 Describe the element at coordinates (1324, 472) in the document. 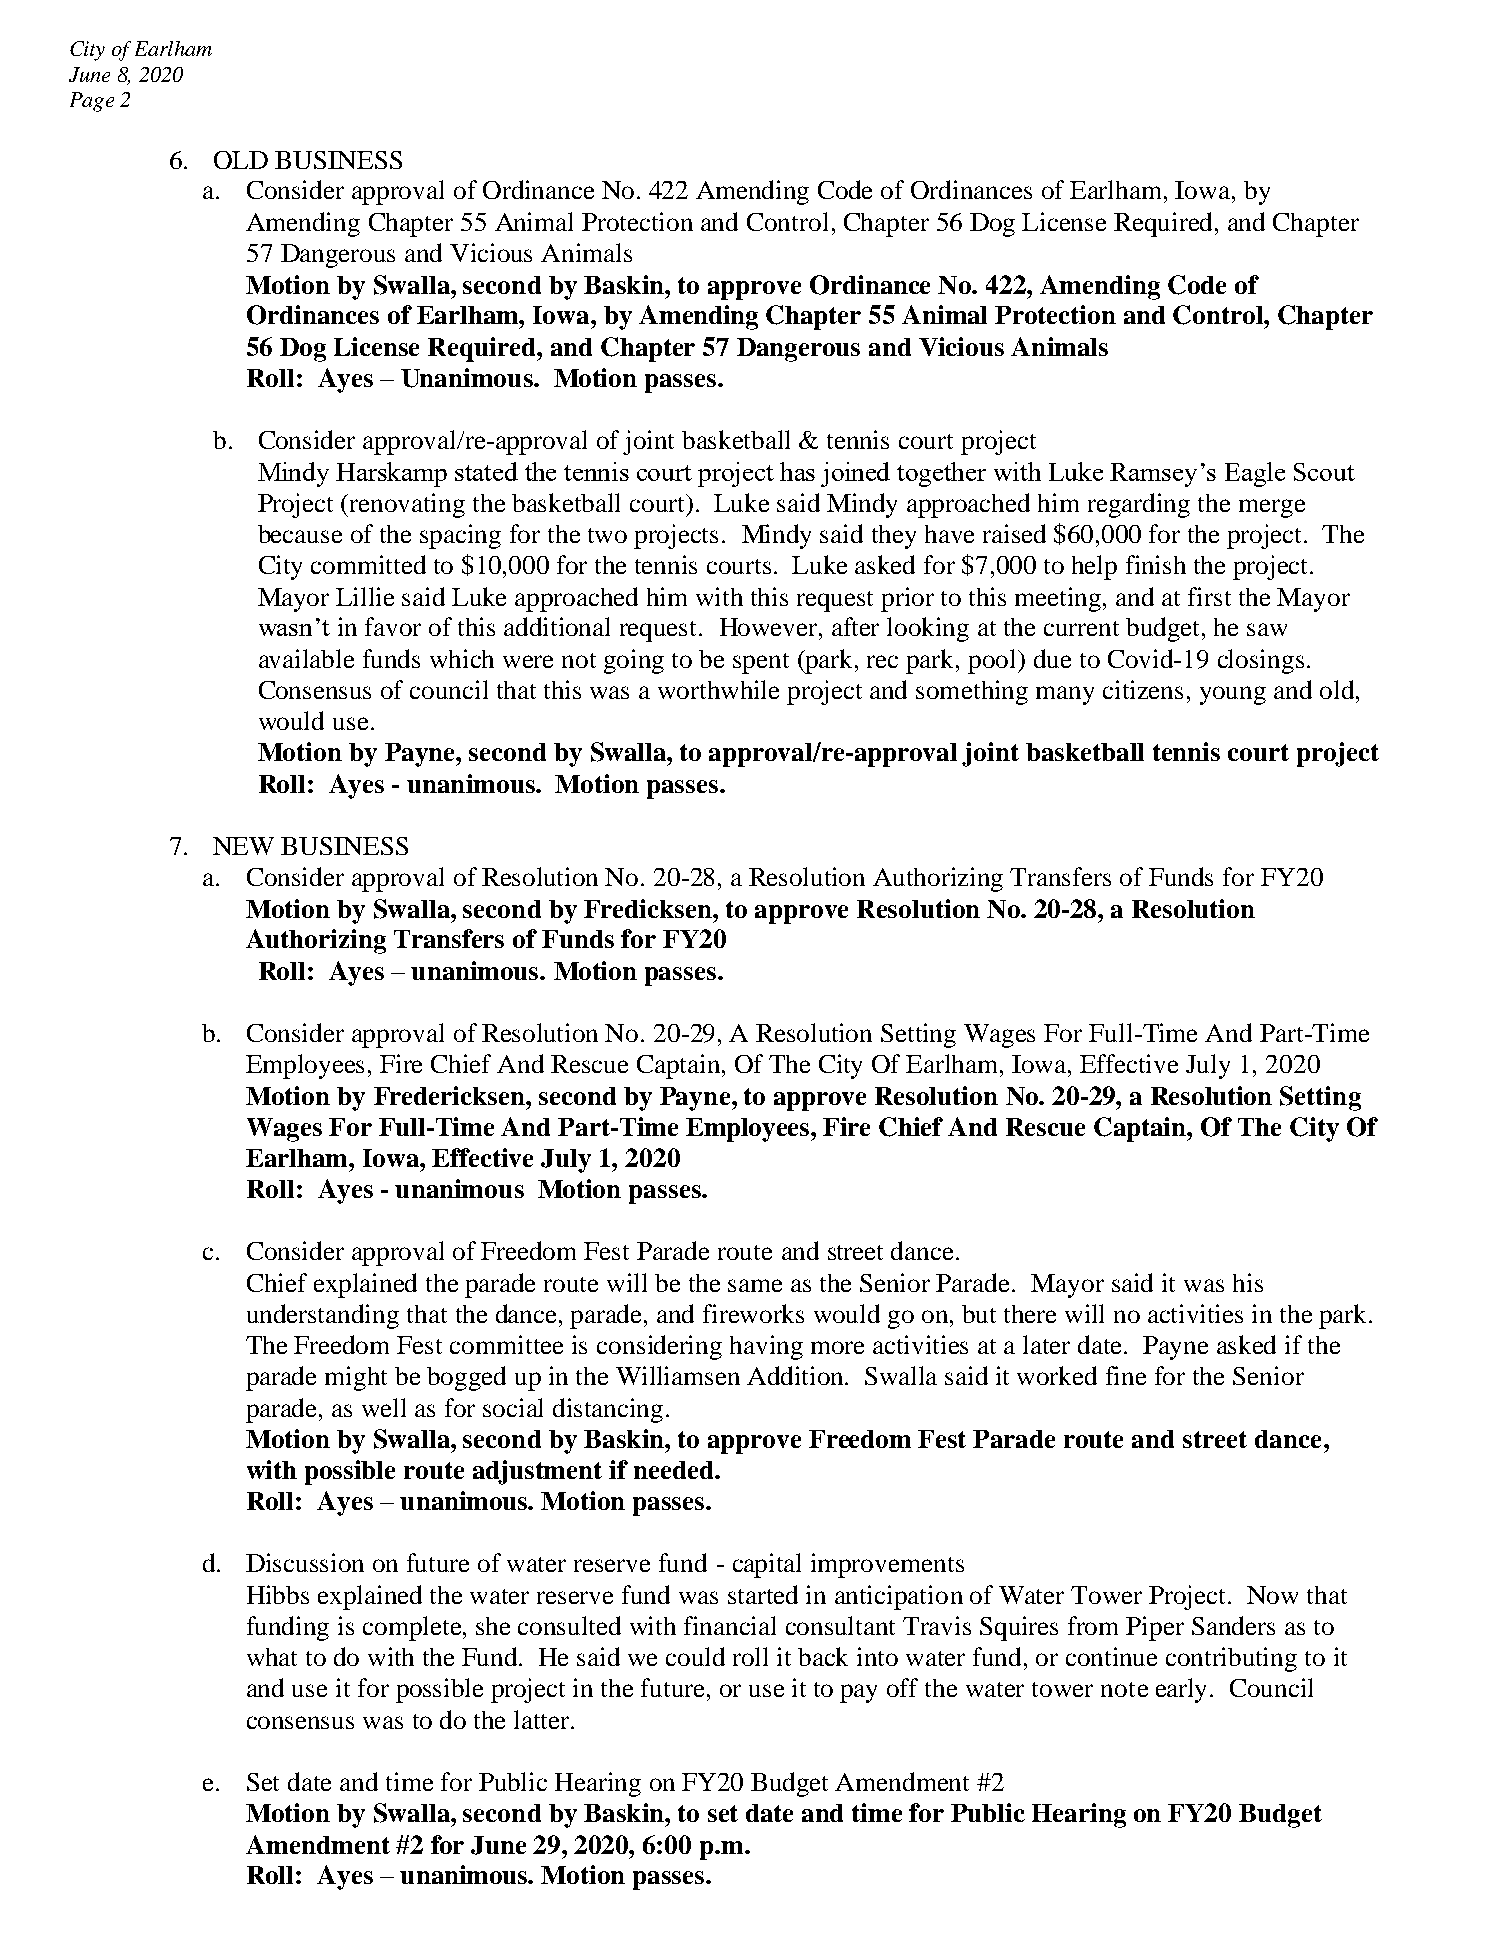

I see `Scout` at that location.
